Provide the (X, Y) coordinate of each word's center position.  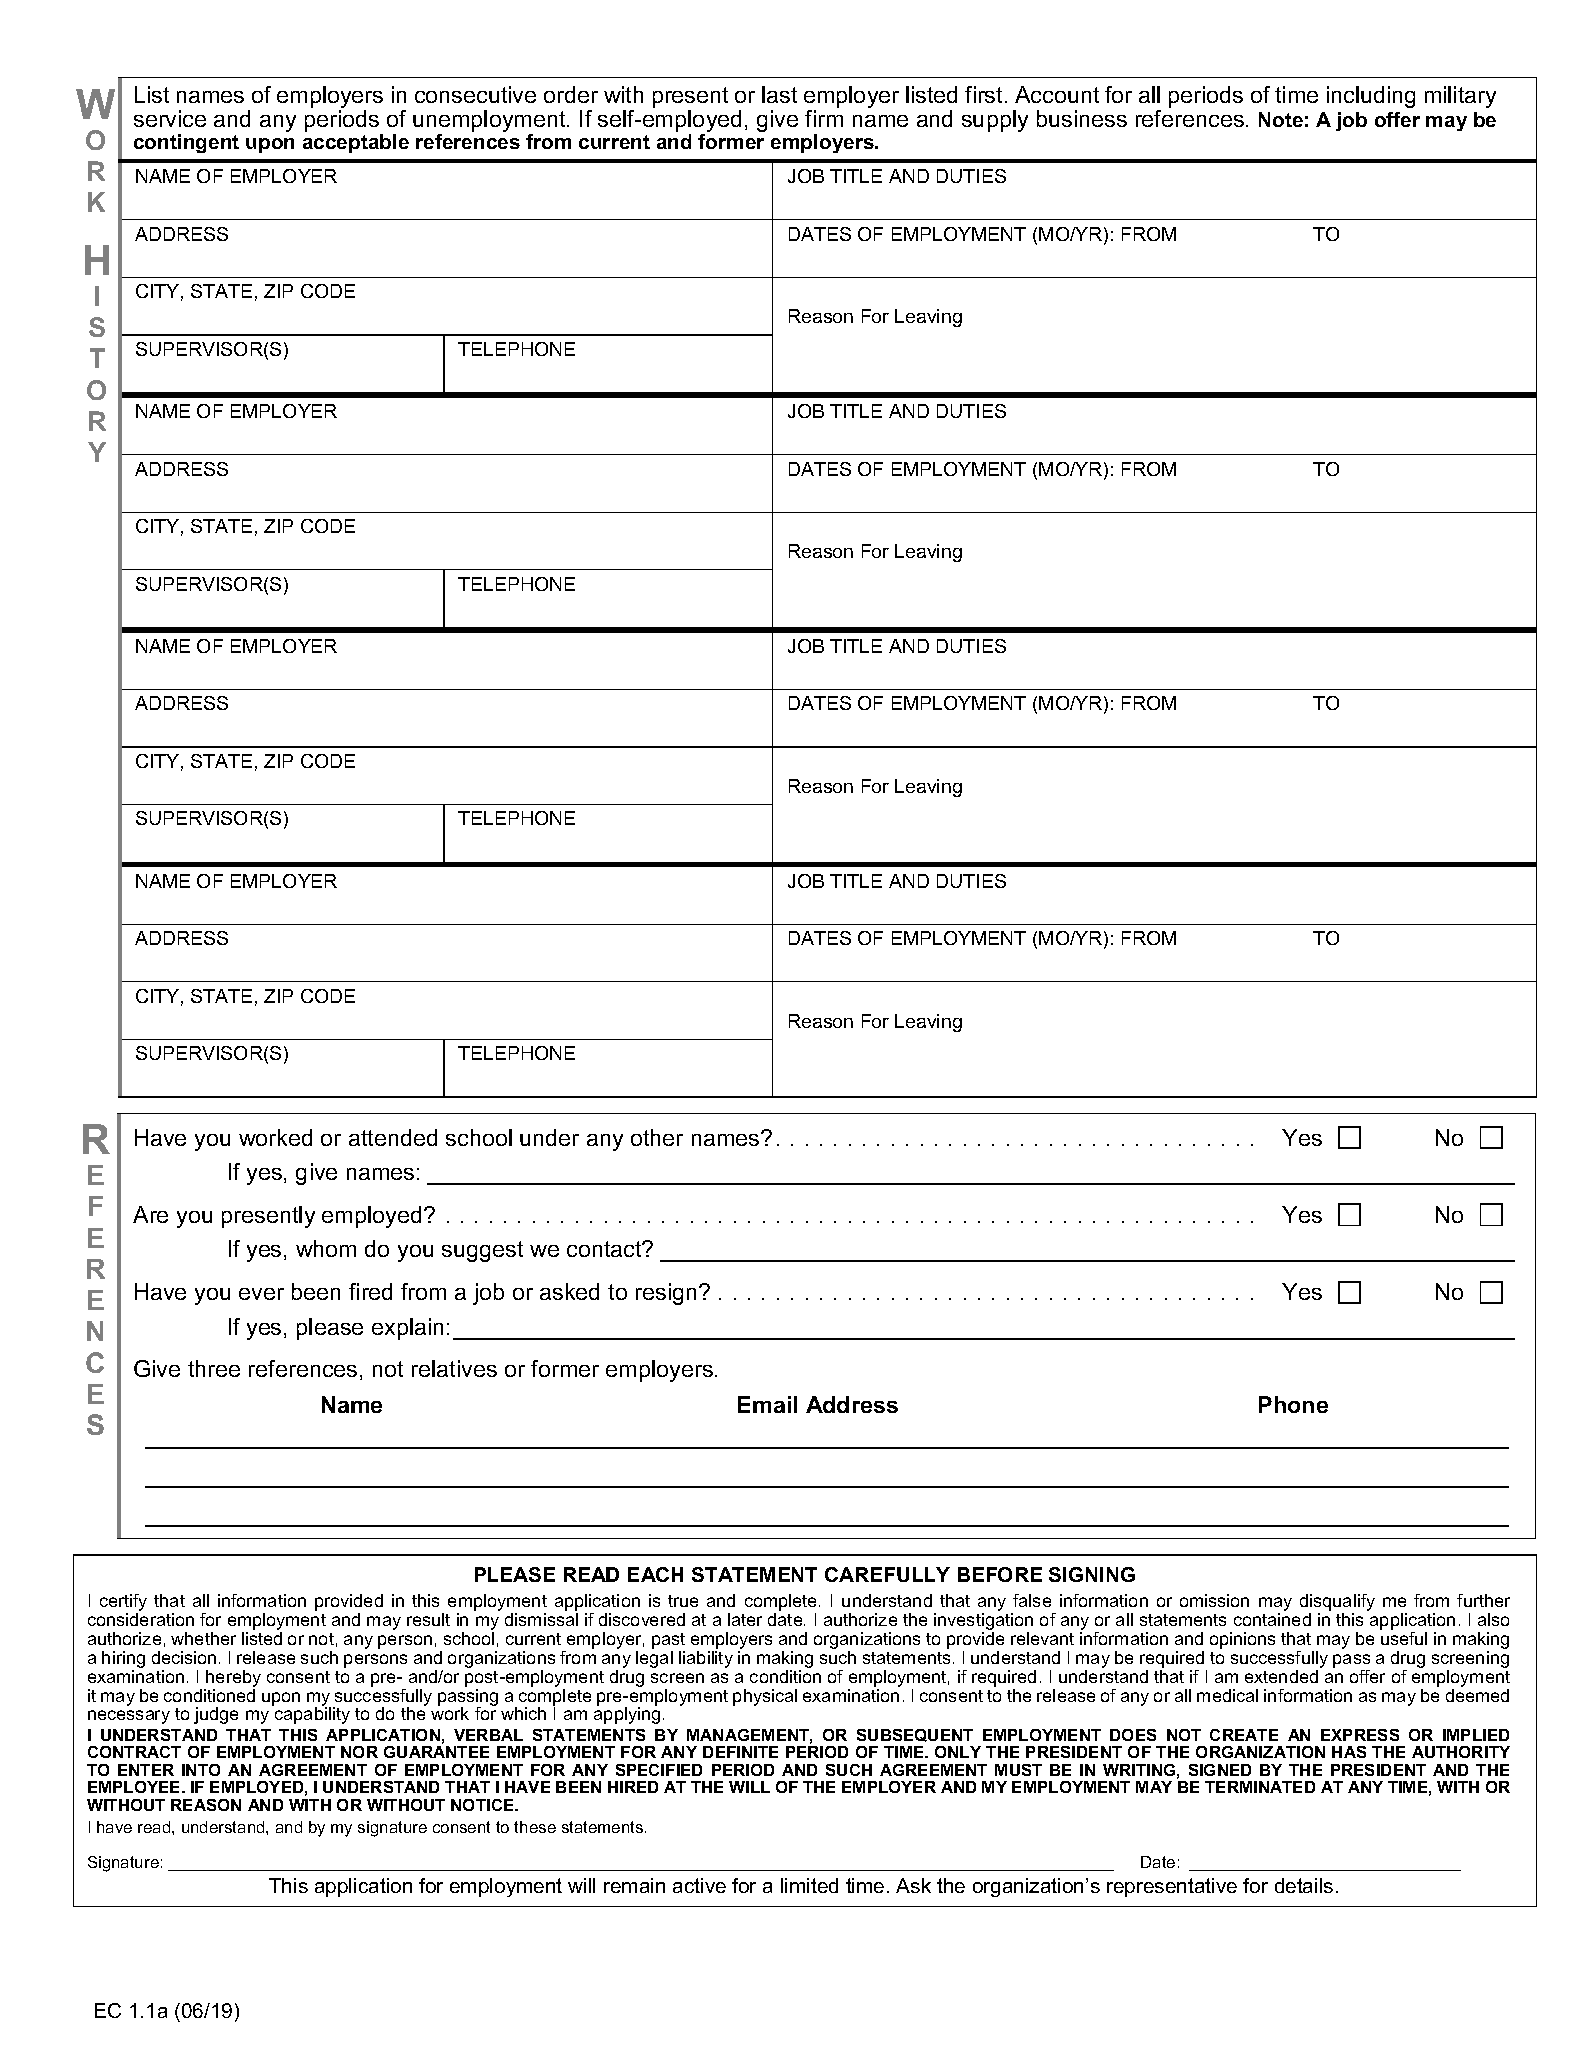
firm (824, 118)
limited (809, 1885)
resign (666, 1294)
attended (393, 1137)
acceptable (356, 143)
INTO (201, 1770)
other (657, 1137)
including (1371, 97)
